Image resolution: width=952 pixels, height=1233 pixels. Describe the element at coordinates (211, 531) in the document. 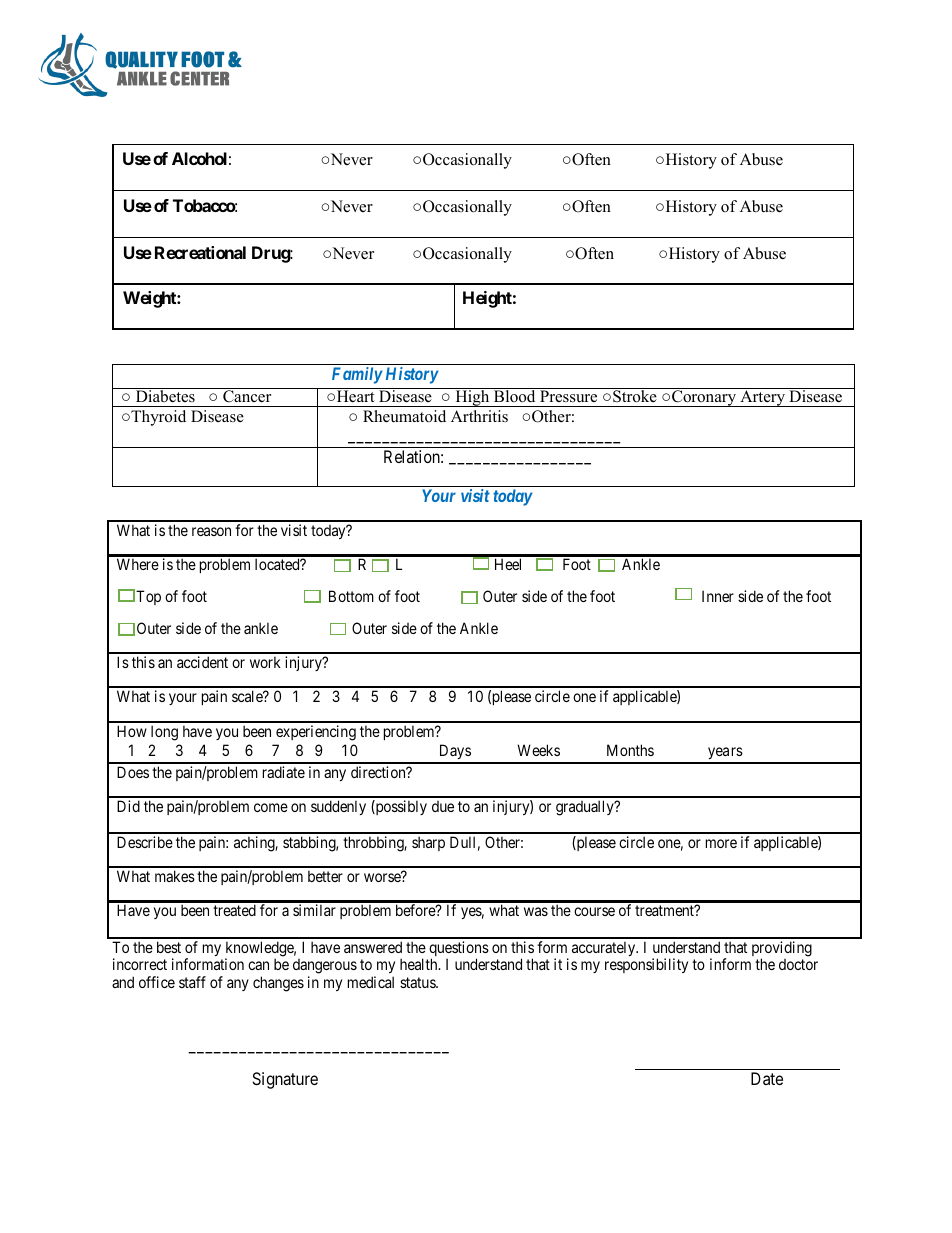

I see `reason` at that location.
